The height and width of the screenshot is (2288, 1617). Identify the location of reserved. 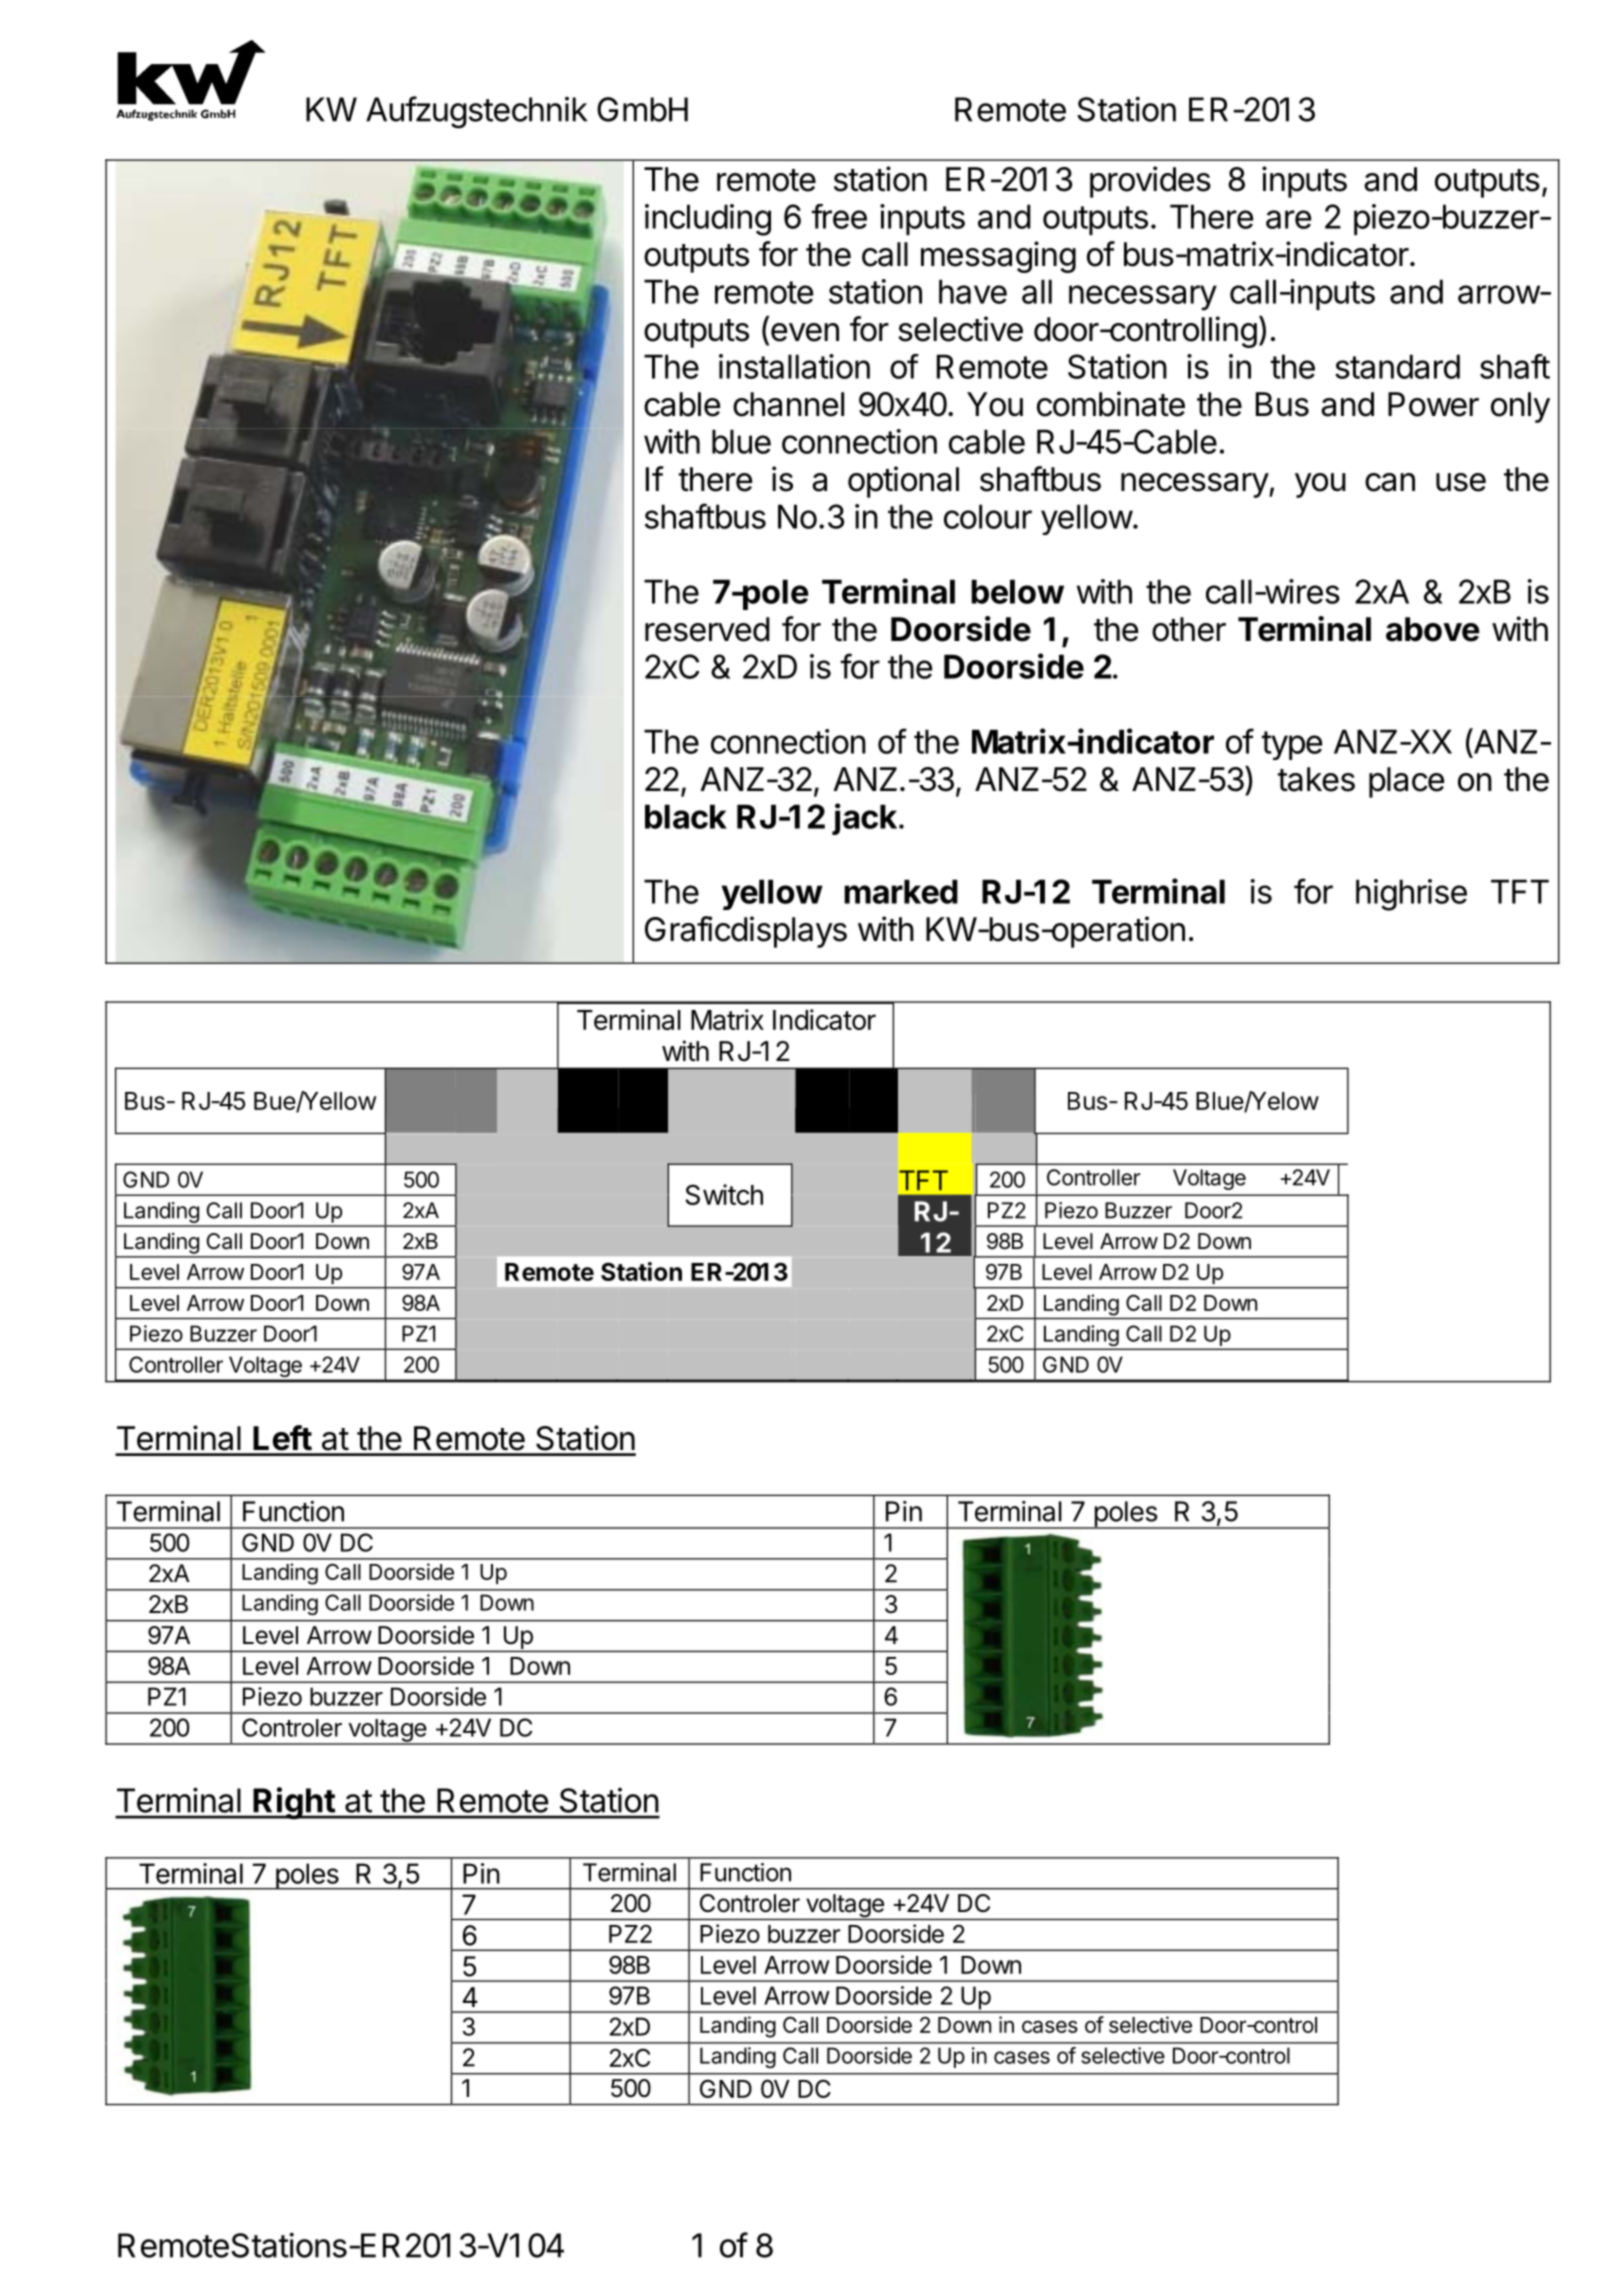
(707, 629).
